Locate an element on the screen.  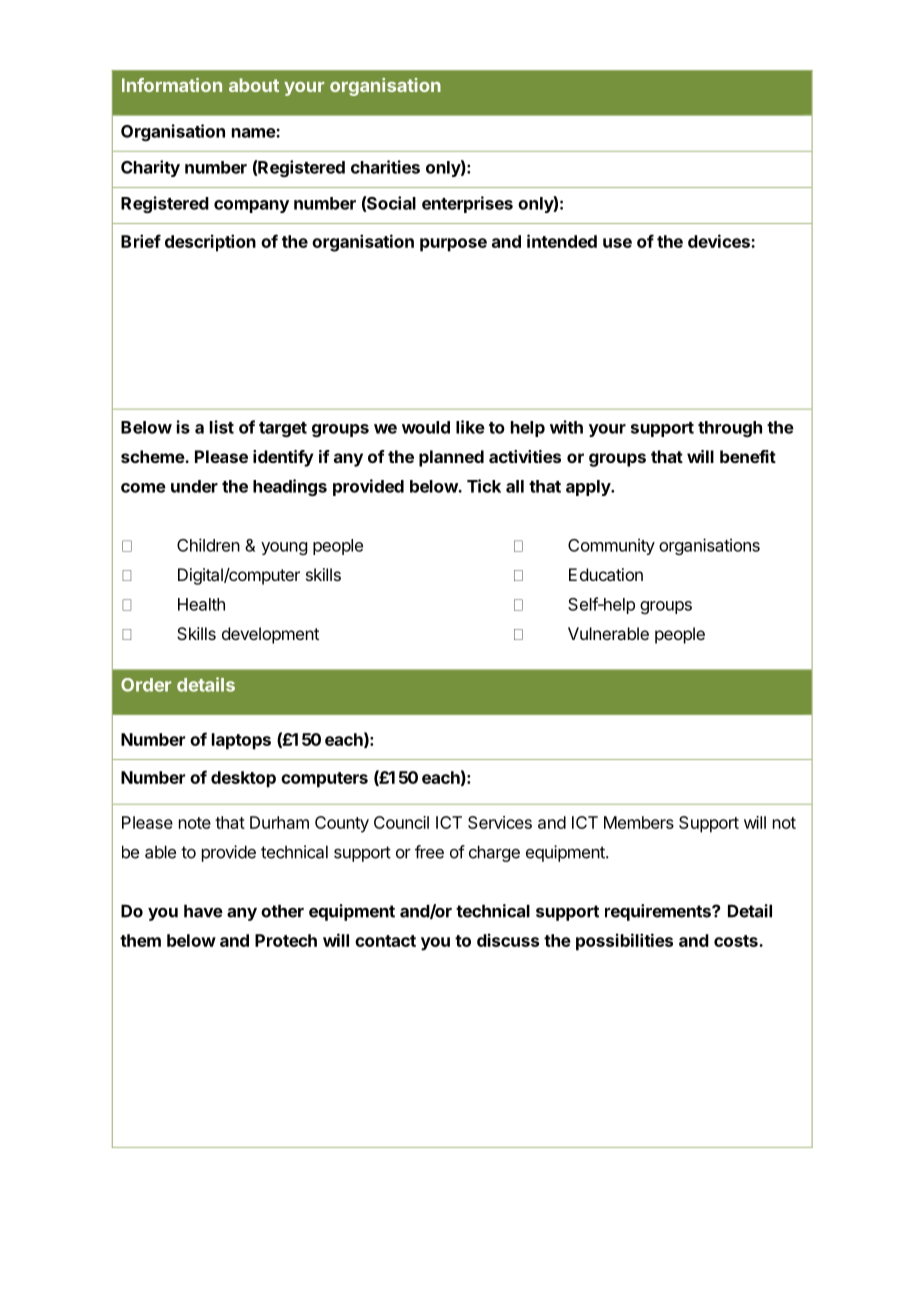
Education is located at coordinates (606, 574).
